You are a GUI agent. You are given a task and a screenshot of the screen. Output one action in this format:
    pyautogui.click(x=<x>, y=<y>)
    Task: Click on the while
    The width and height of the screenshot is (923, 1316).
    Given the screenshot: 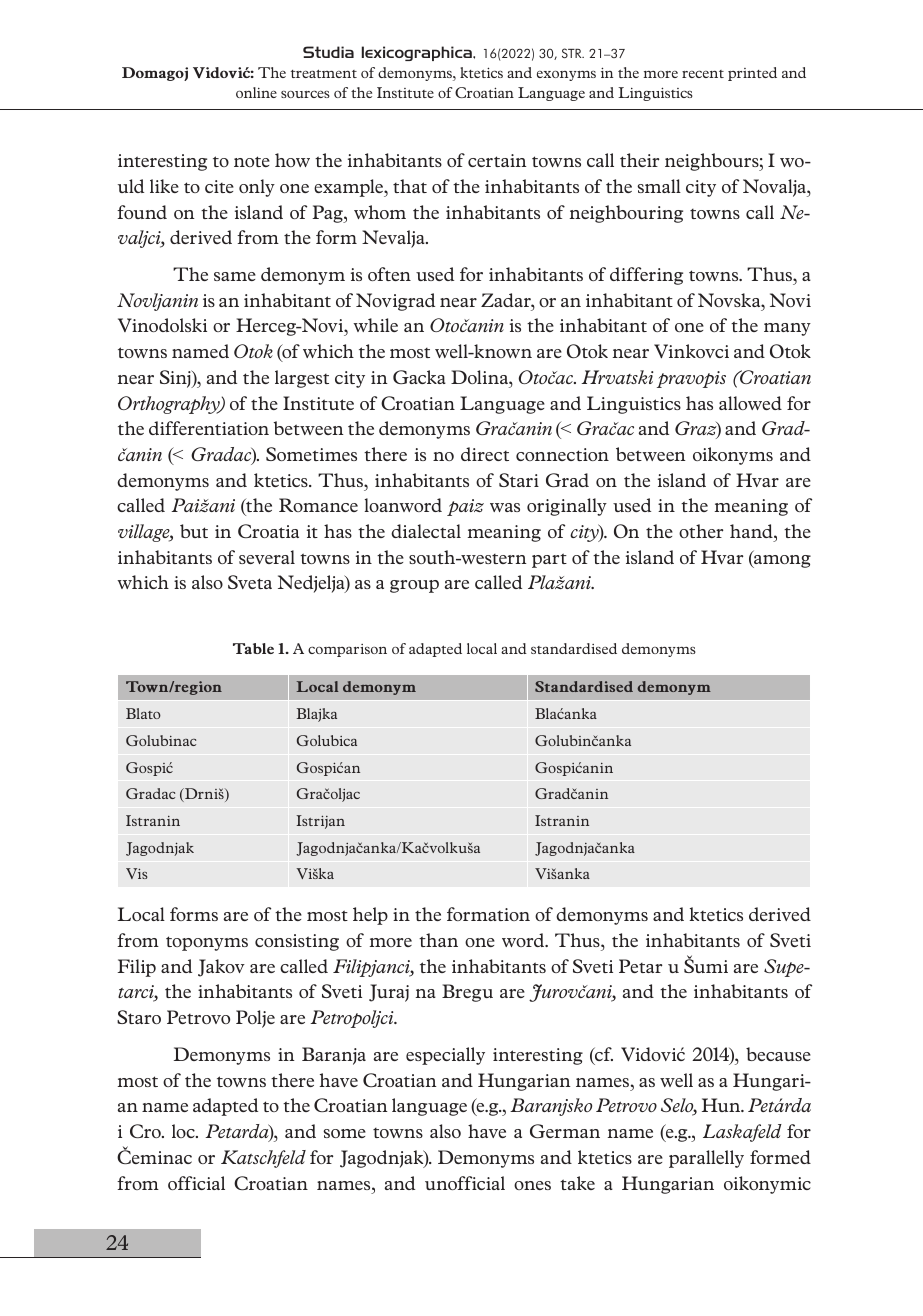 What is the action you would take?
    pyautogui.click(x=375, y=325)
